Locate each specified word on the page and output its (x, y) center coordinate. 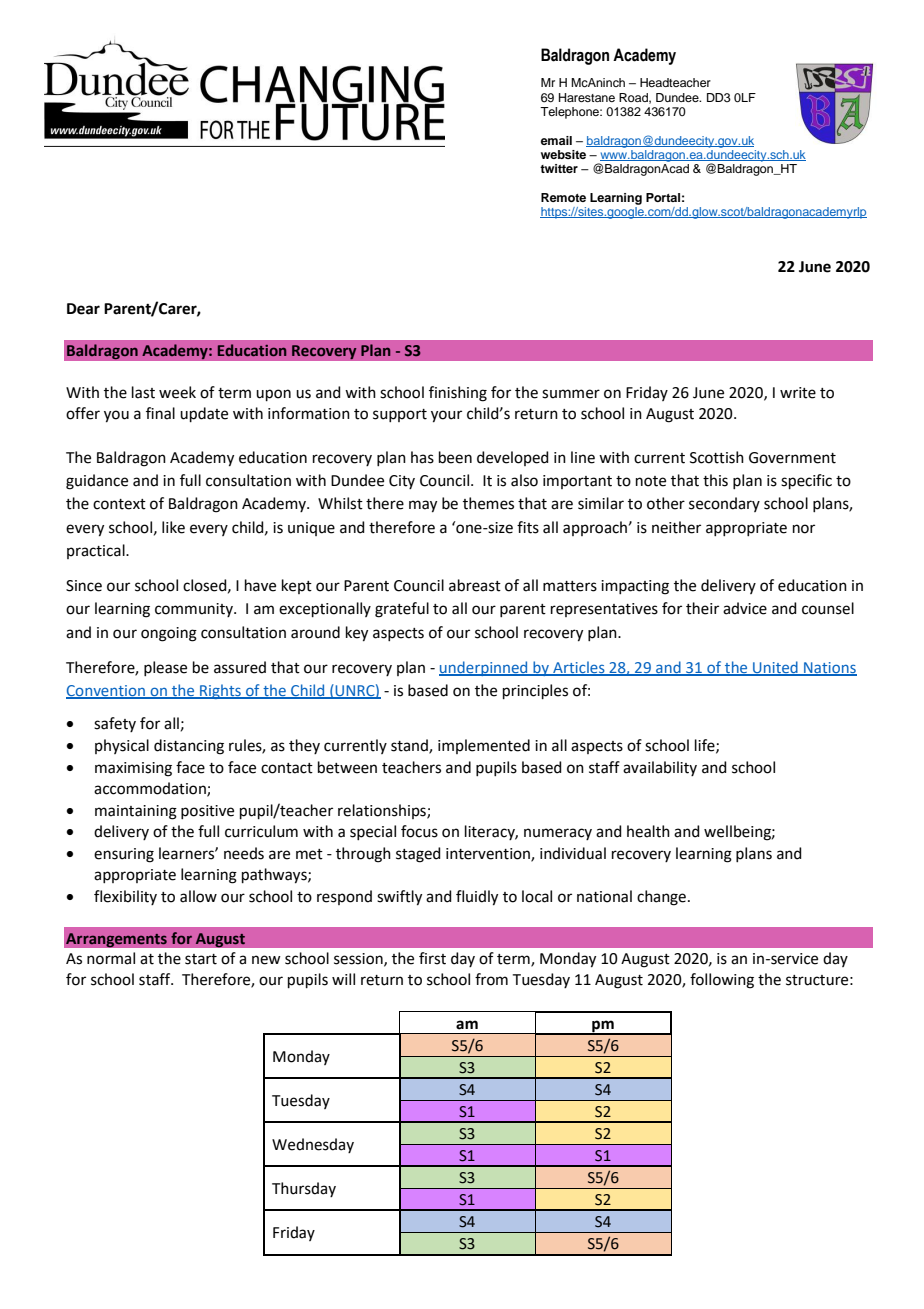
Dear (83, 309)
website (563, 154)
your (446, 416)
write (798, 393)
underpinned (484, 668)
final (160, 413)
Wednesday (313, 1145)
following (722, 981)
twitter (559, 168)
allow (198, 896)
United (775, 668)
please (165, 668)
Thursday (304, 1189)
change (661, 898)
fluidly (477, 898)
